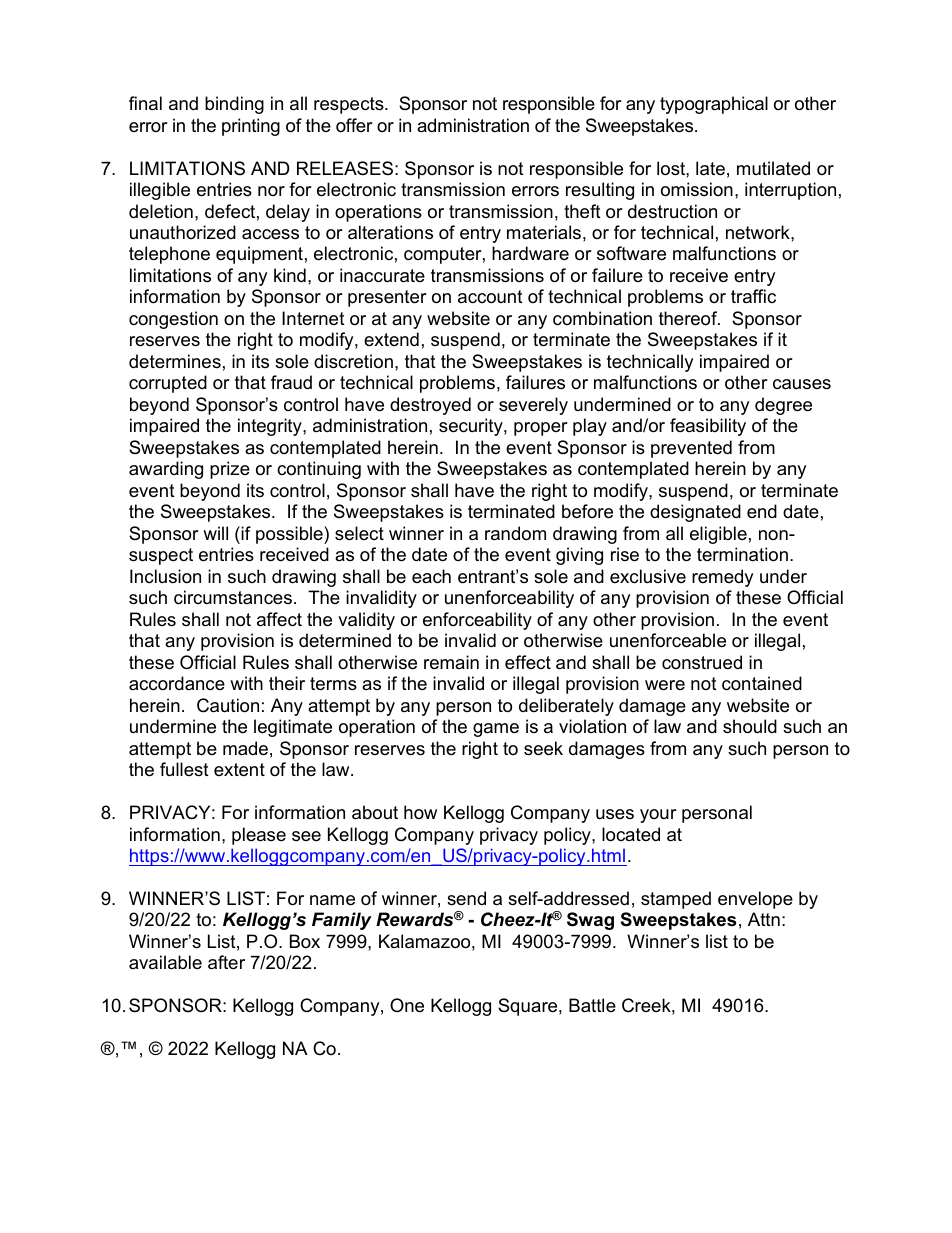 The image size is (952, 1233). I want to click on printing, so click(251, 127).
